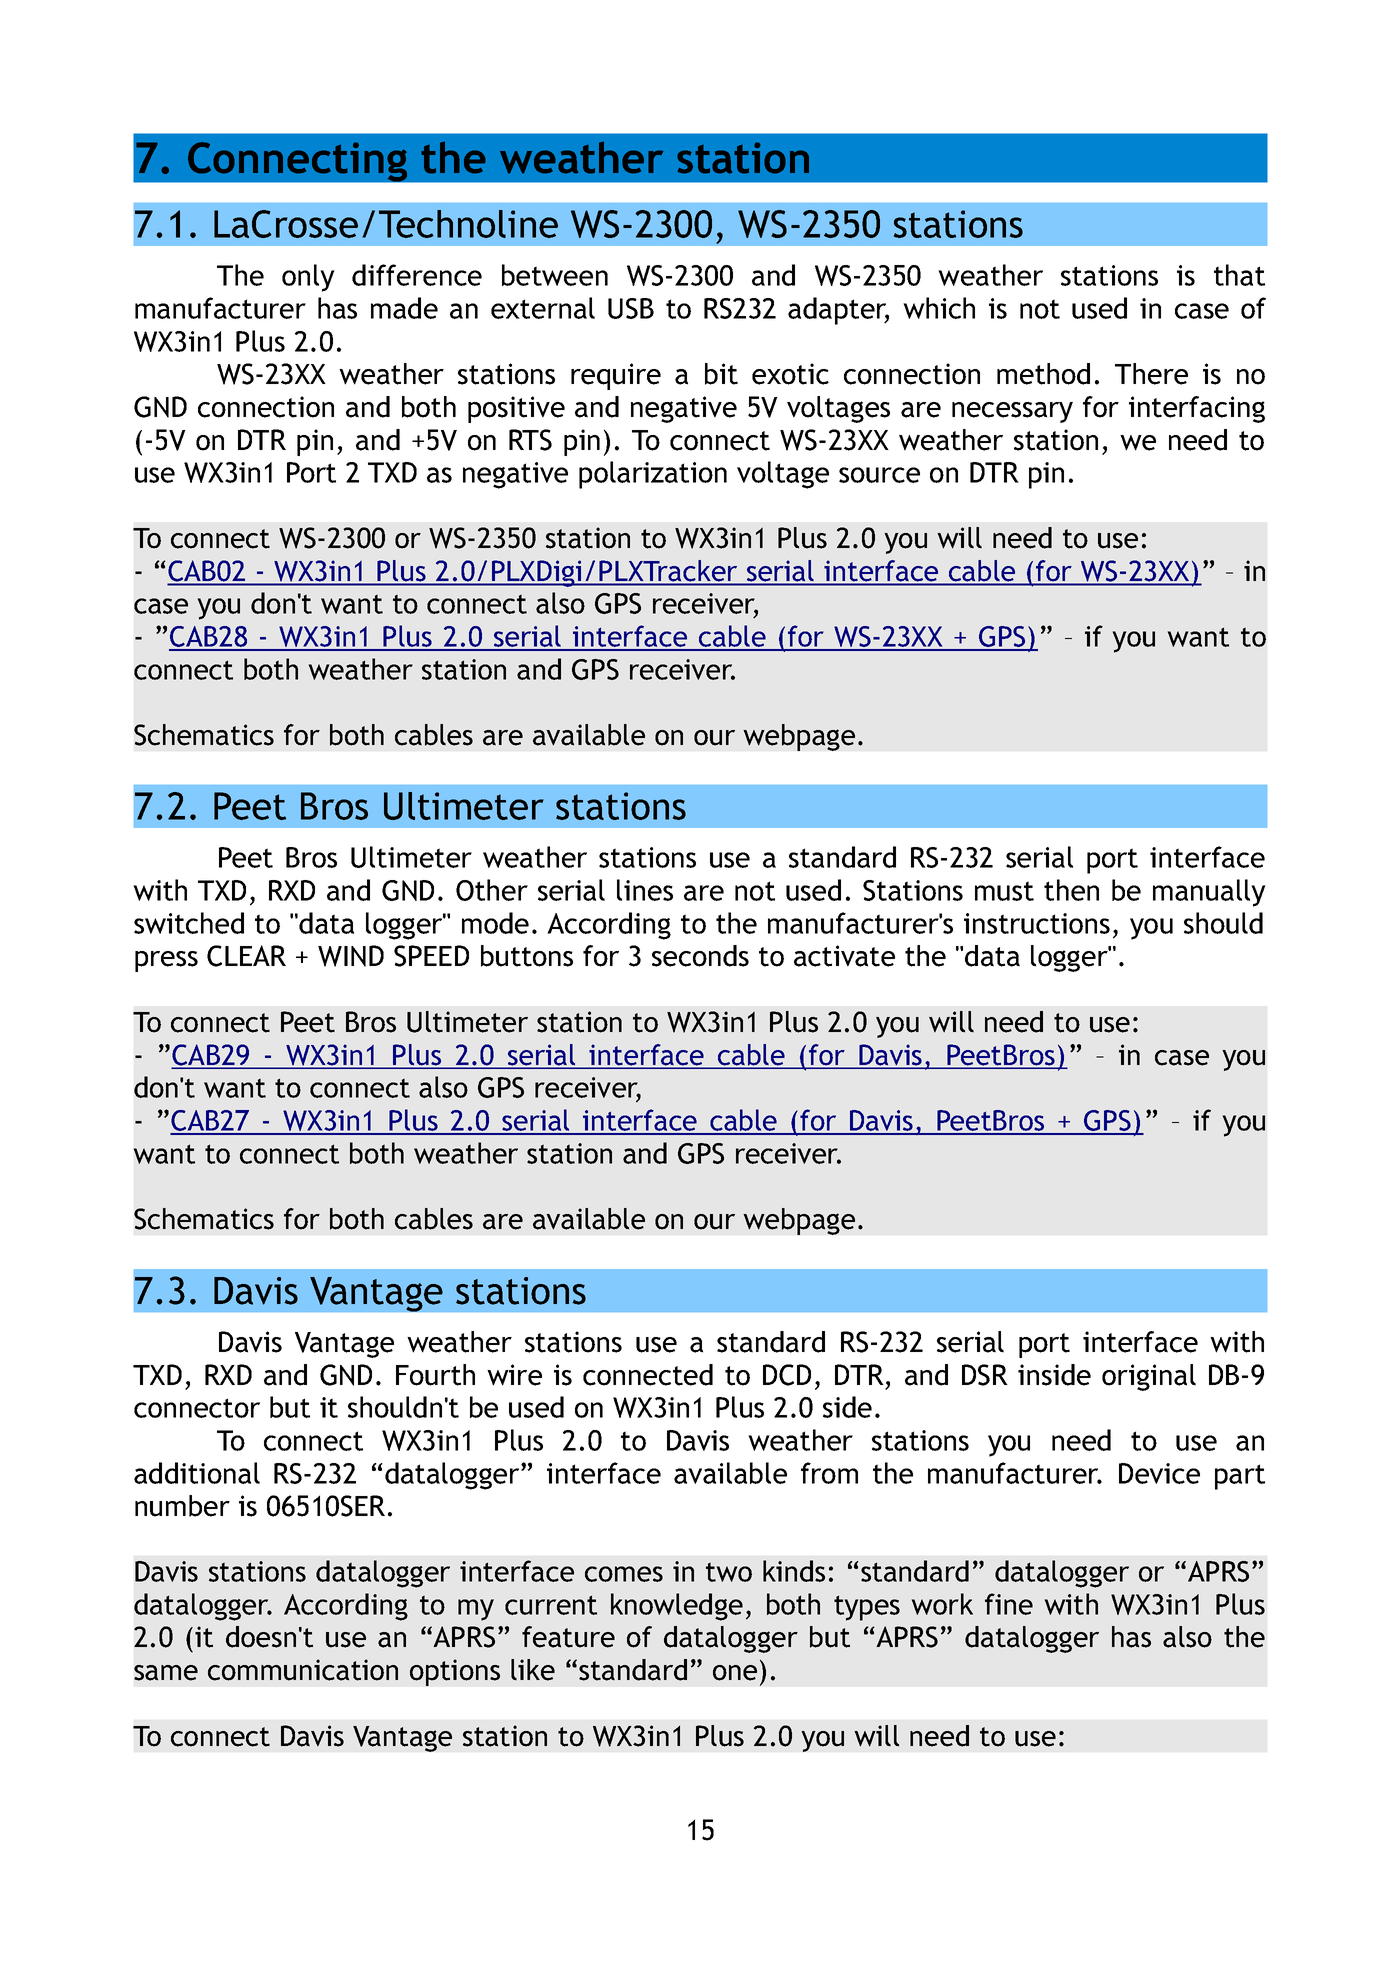  I want to click on There, so click(1151, 374).
